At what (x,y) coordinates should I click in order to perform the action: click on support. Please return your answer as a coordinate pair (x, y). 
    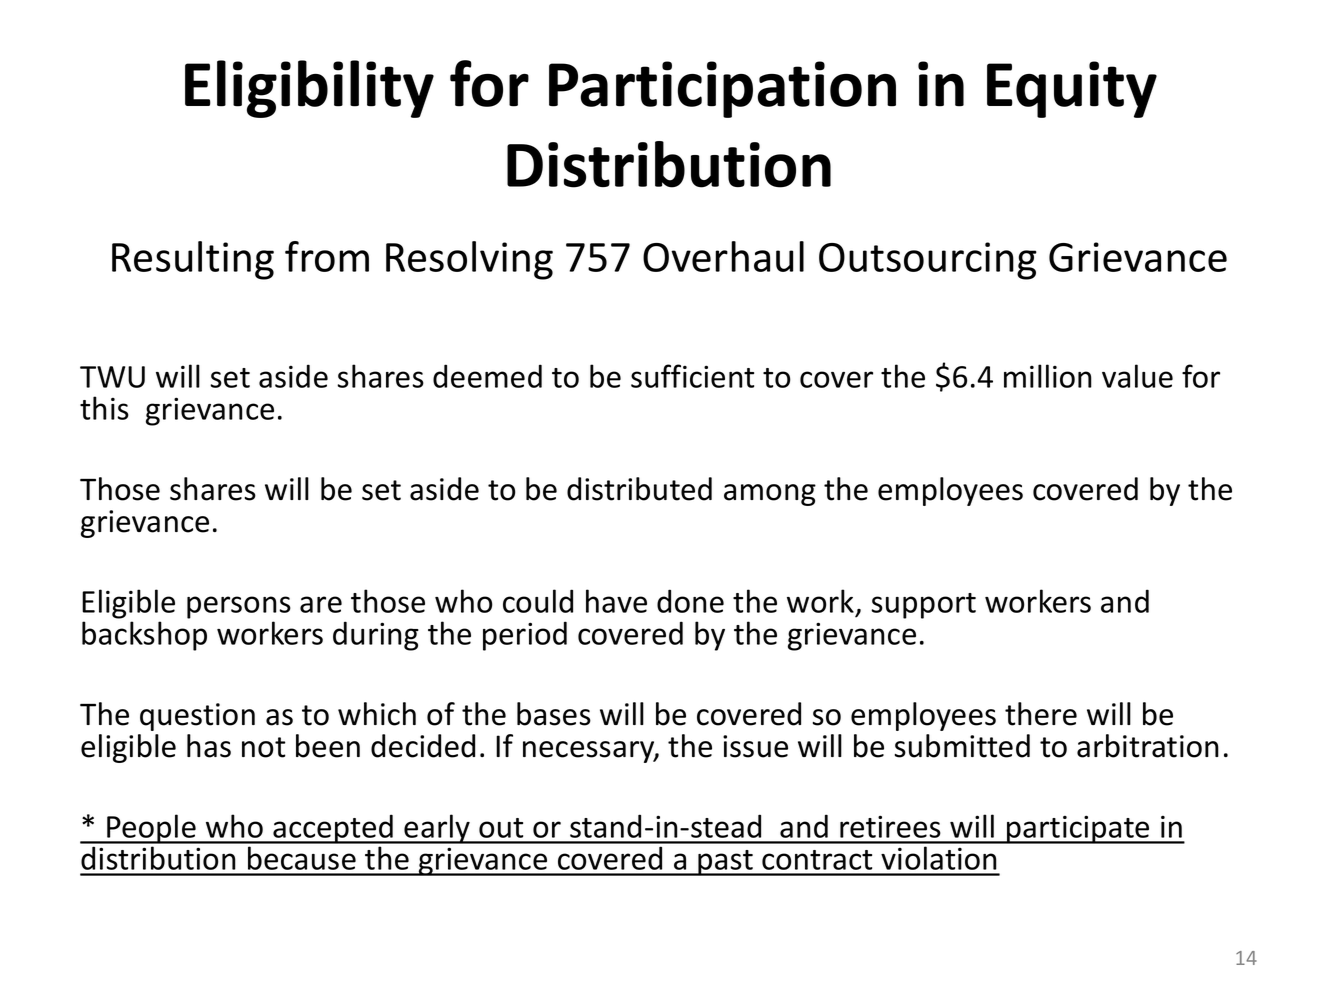
    Looking at the image, I should click on (923, 606).
